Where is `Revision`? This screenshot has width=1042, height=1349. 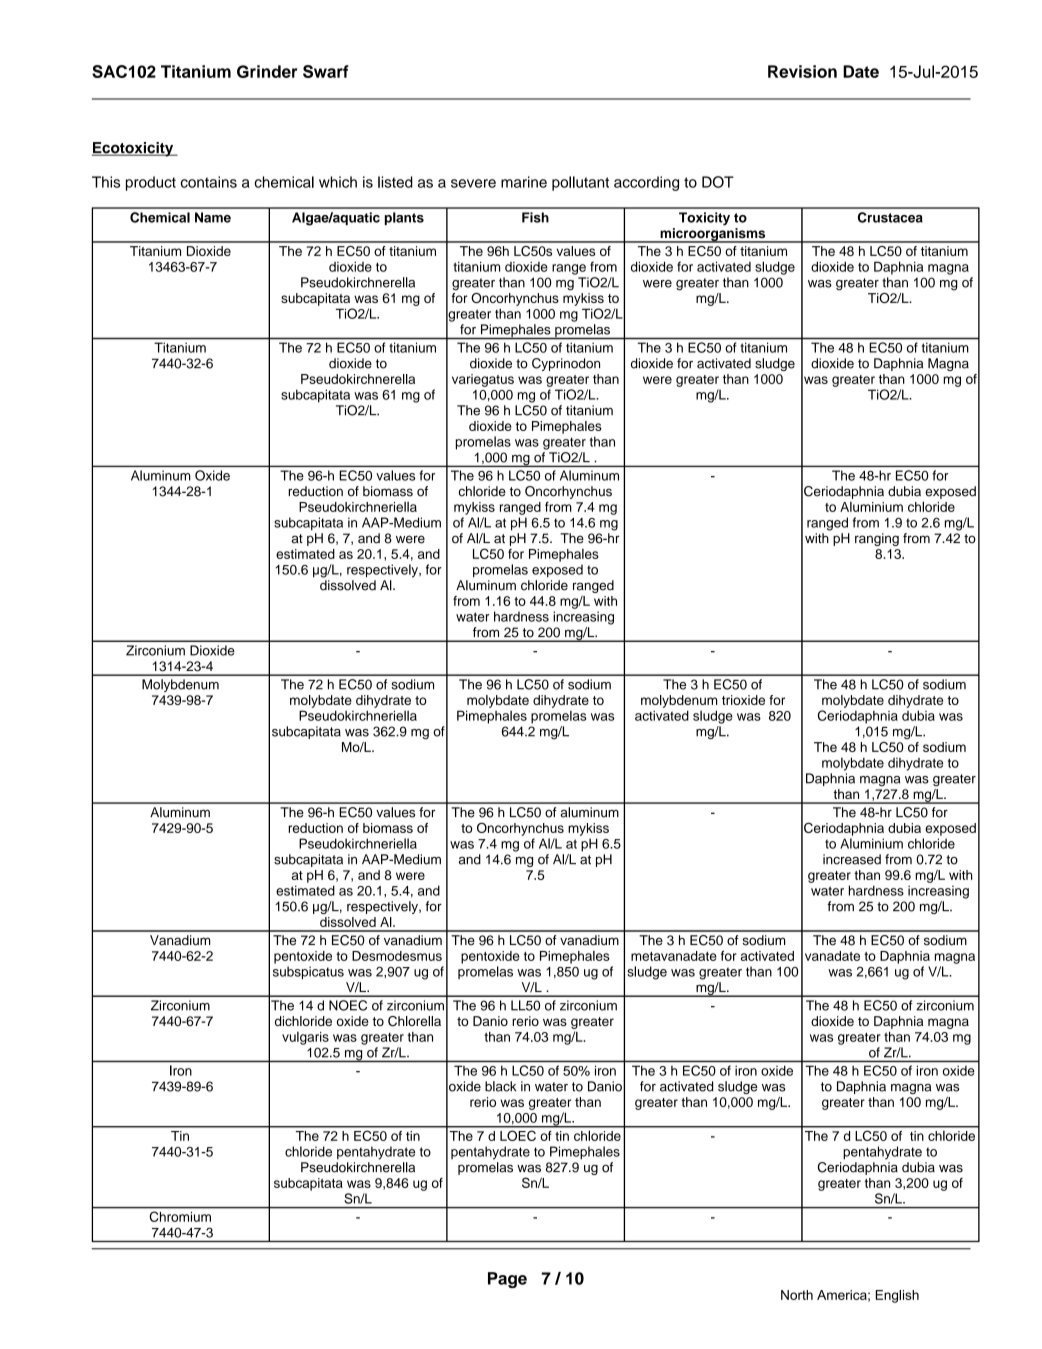
Revision is located at coordinates (802, 71).
